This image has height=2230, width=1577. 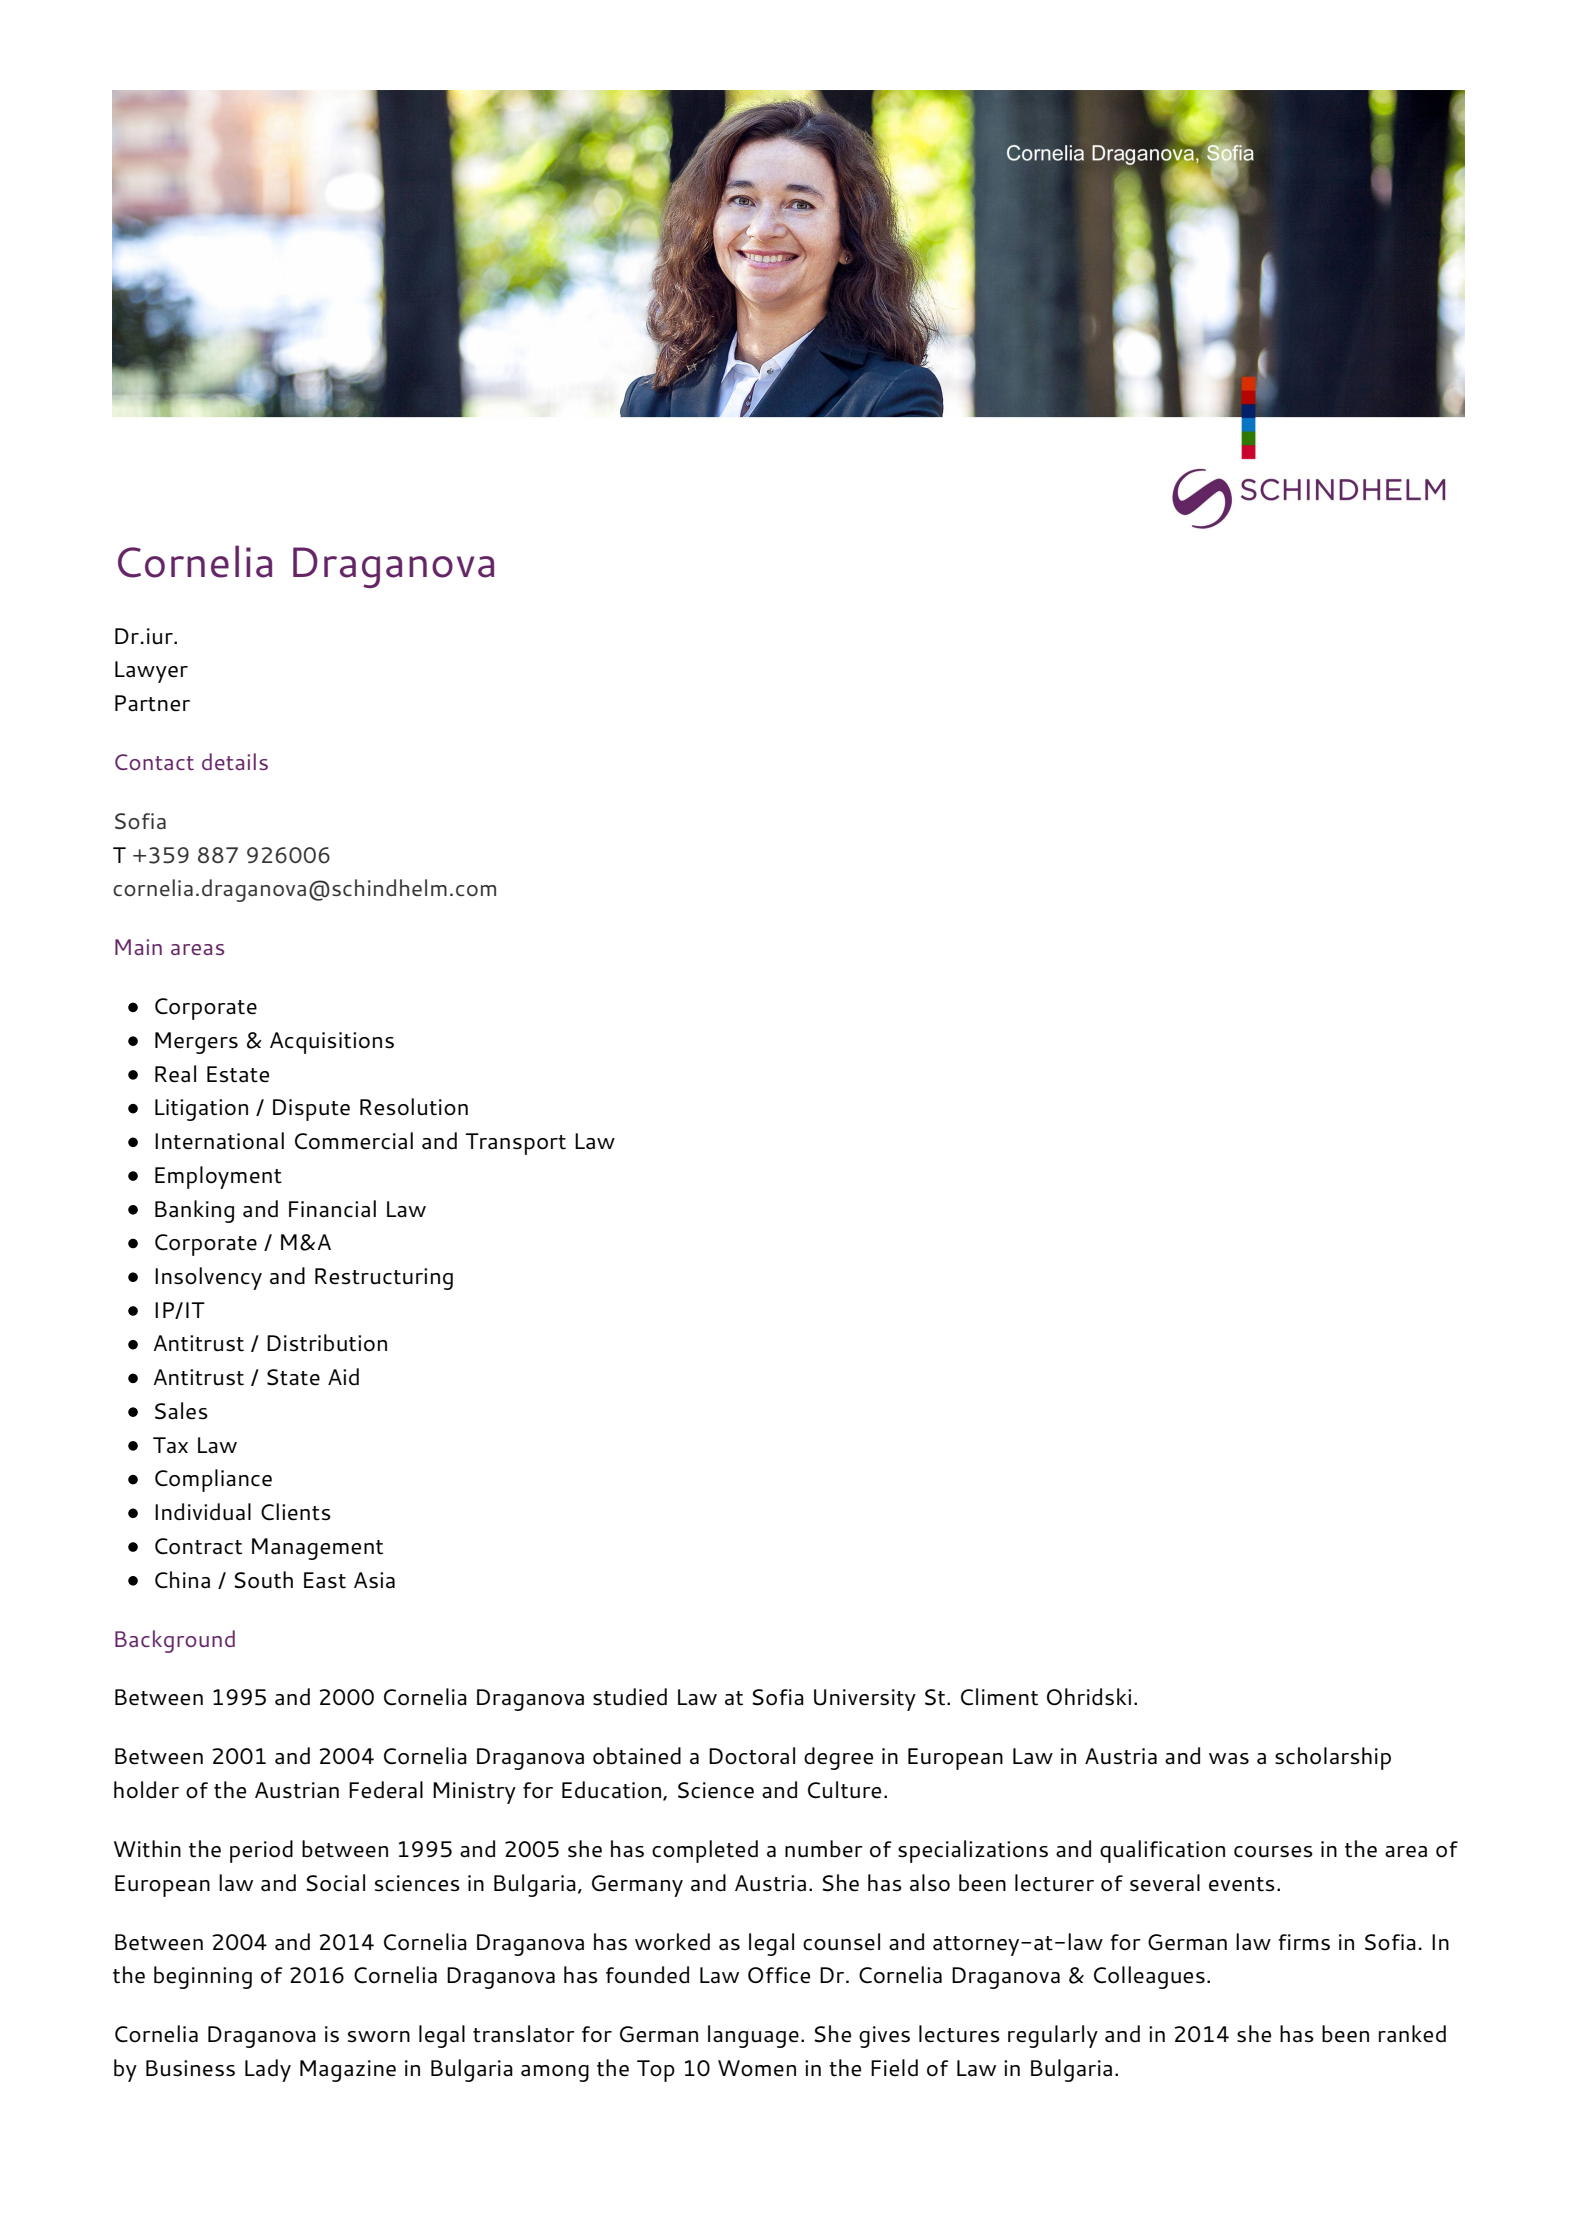 I want to click on South, so click(x=263, y=1580).
